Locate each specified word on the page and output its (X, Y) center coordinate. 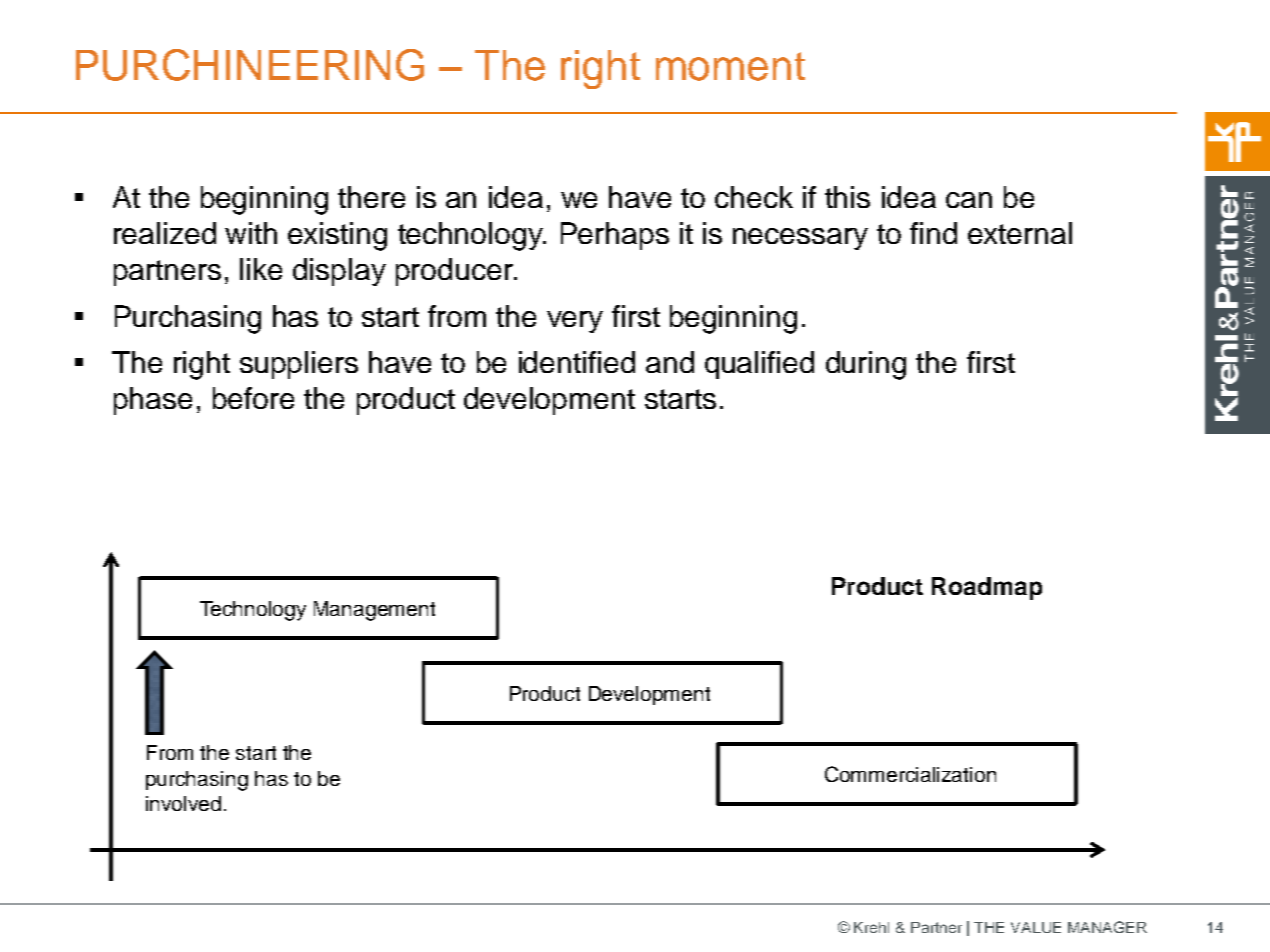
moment (730, 66)
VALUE (1036, 927)
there (371, 197)
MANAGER (1107, 927)
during (866, 365)
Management (374, 611)
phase (153, 401)
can (969, 200)
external (1020, 233)
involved (183, 803)
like (261, 269)
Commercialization (910, 774)
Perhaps (615, 236)
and (670, 362)
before (253, 398)
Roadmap (987, 588)
